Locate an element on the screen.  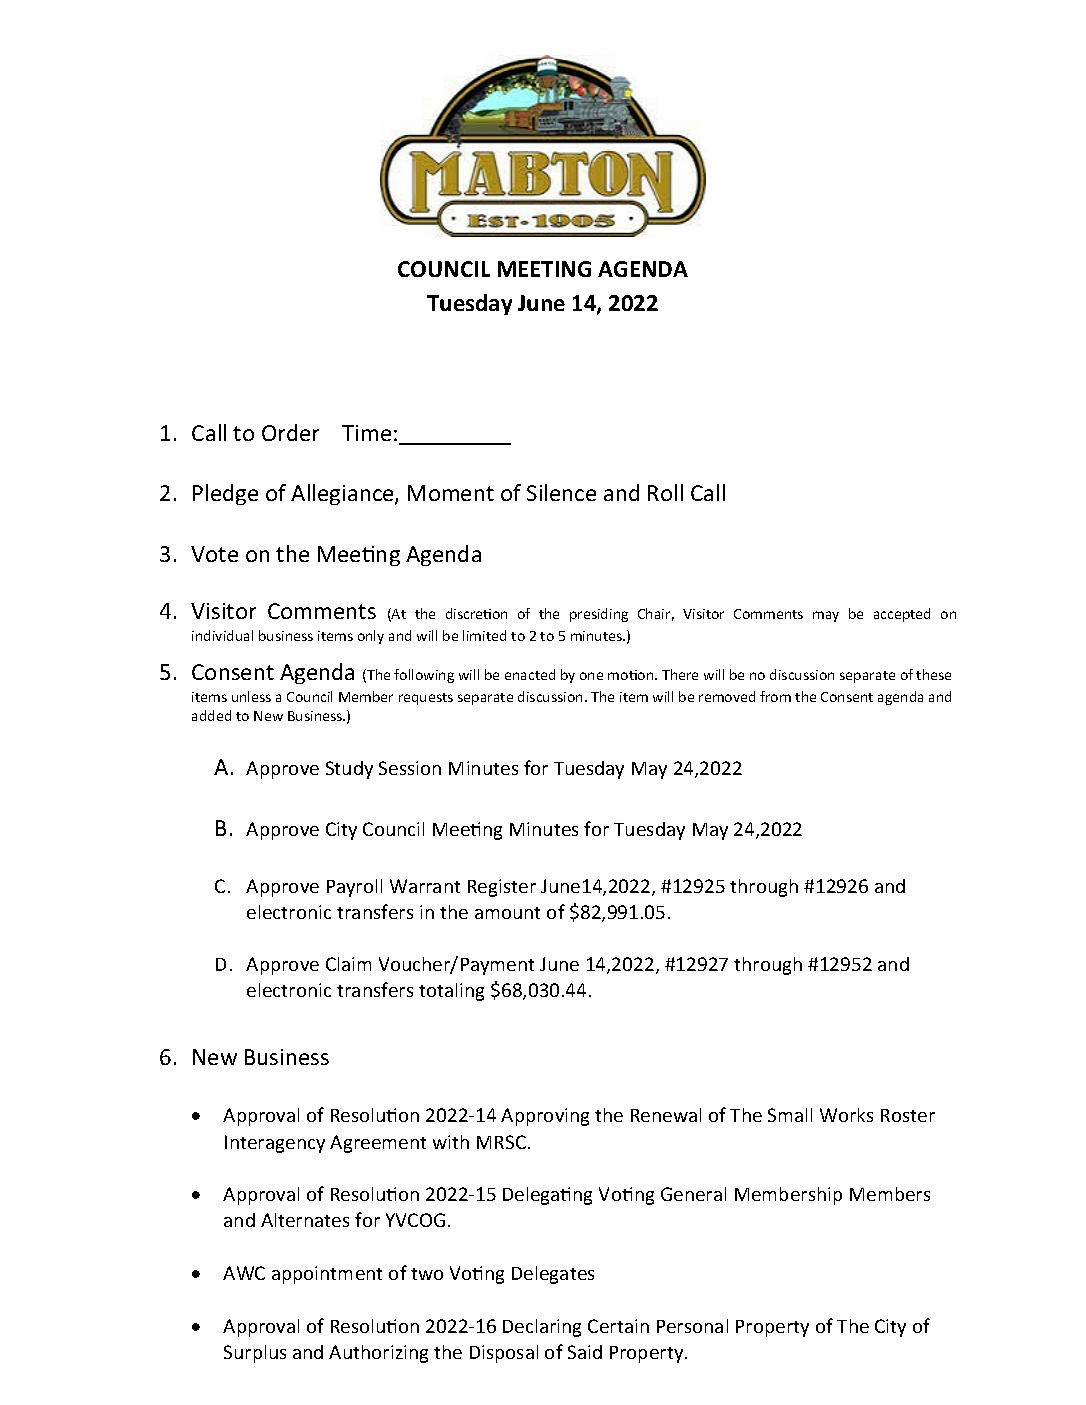
Declaring is located at coordinates (542, 1328).
